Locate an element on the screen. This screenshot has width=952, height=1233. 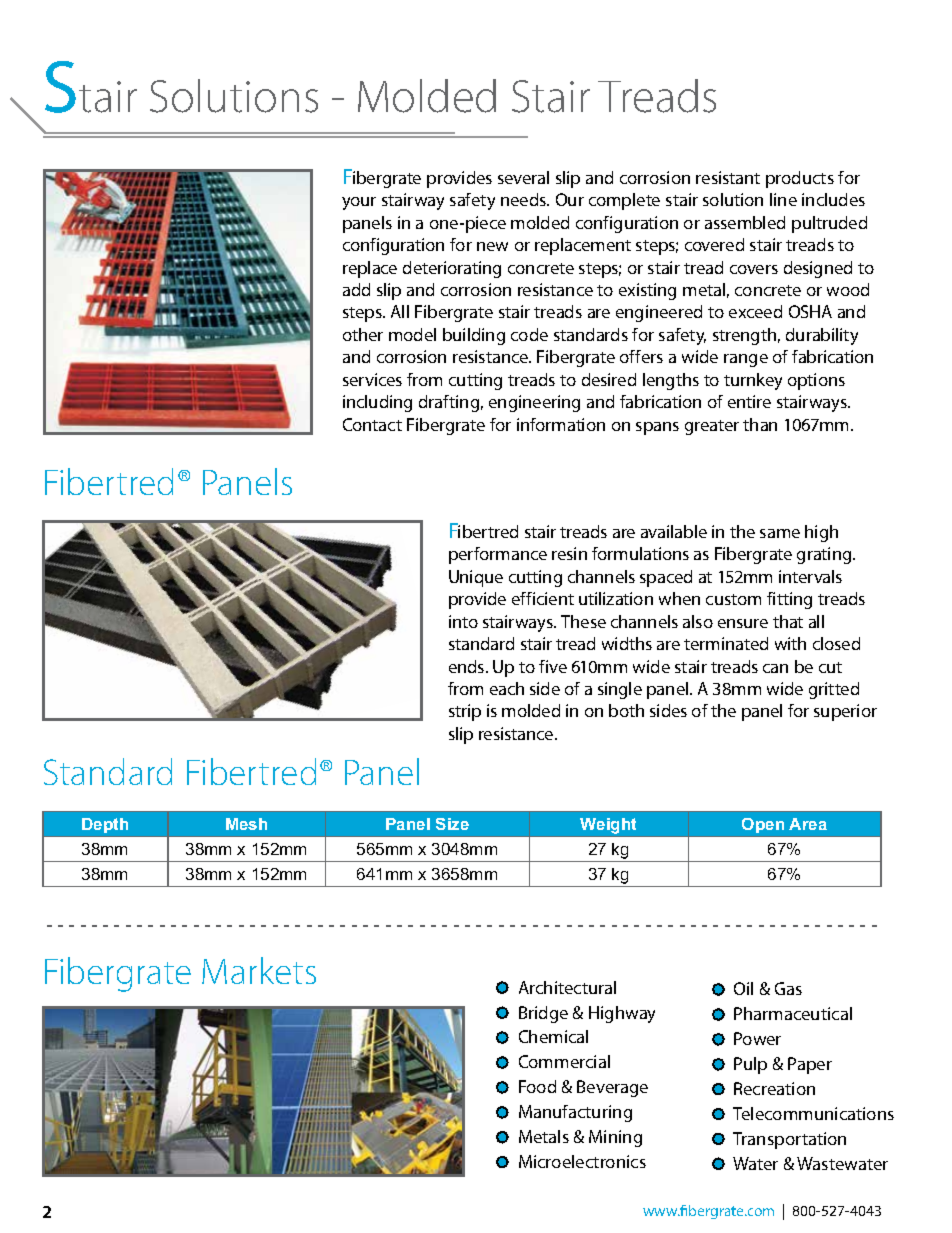
Mesh is located at coordinates (246, 824).
